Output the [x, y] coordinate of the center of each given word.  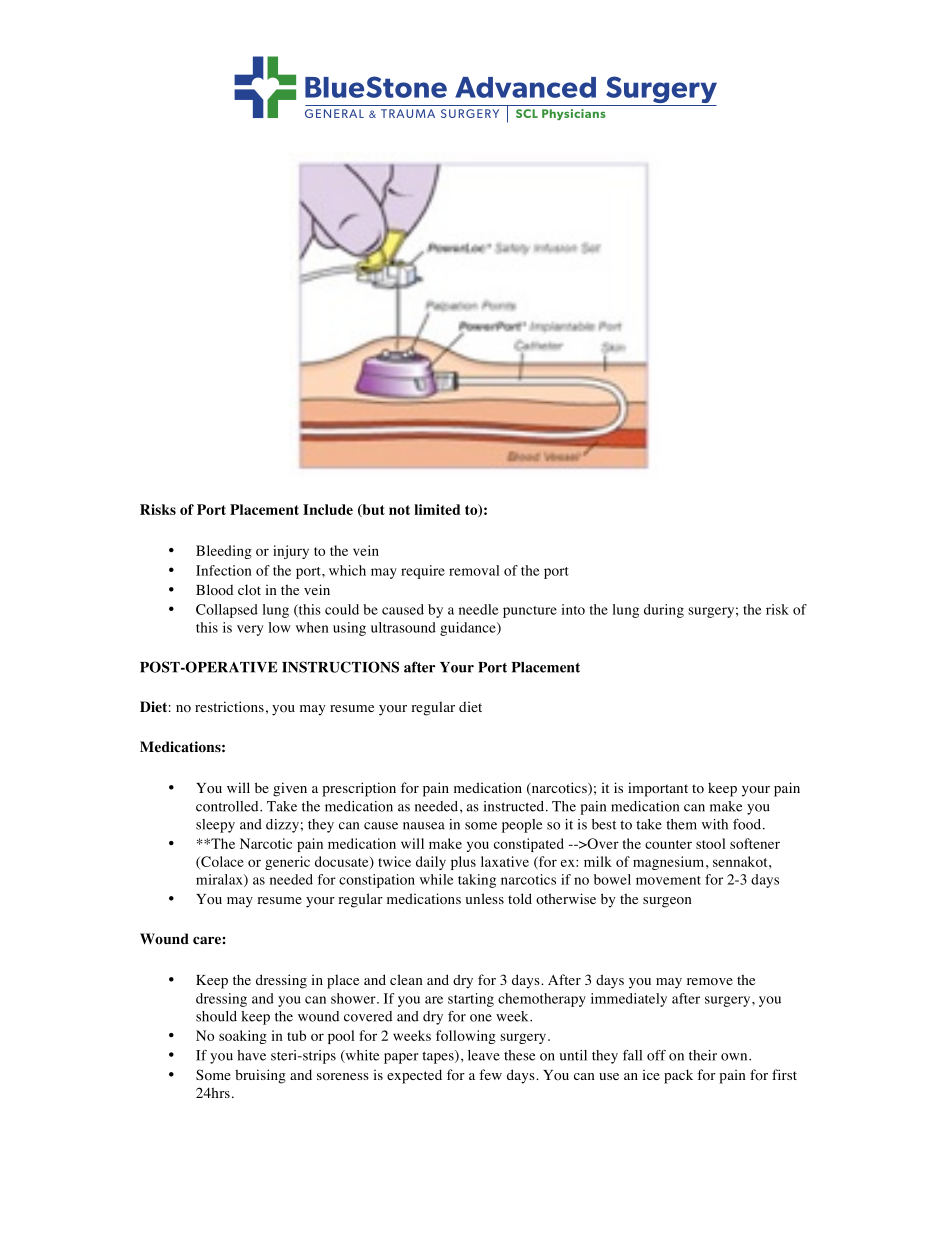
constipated [529, 845]
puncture [530, 612]
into [573, 609]
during [664, 611]
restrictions [229, 707]
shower [354, 998]
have [251, 1055]
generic [287, 863]
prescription [359, 789]
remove [710, 982]
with [715, 824]
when [312, 627]
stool [710, 843]
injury [291, 552]
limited [437, 509]
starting [471, 1000]
